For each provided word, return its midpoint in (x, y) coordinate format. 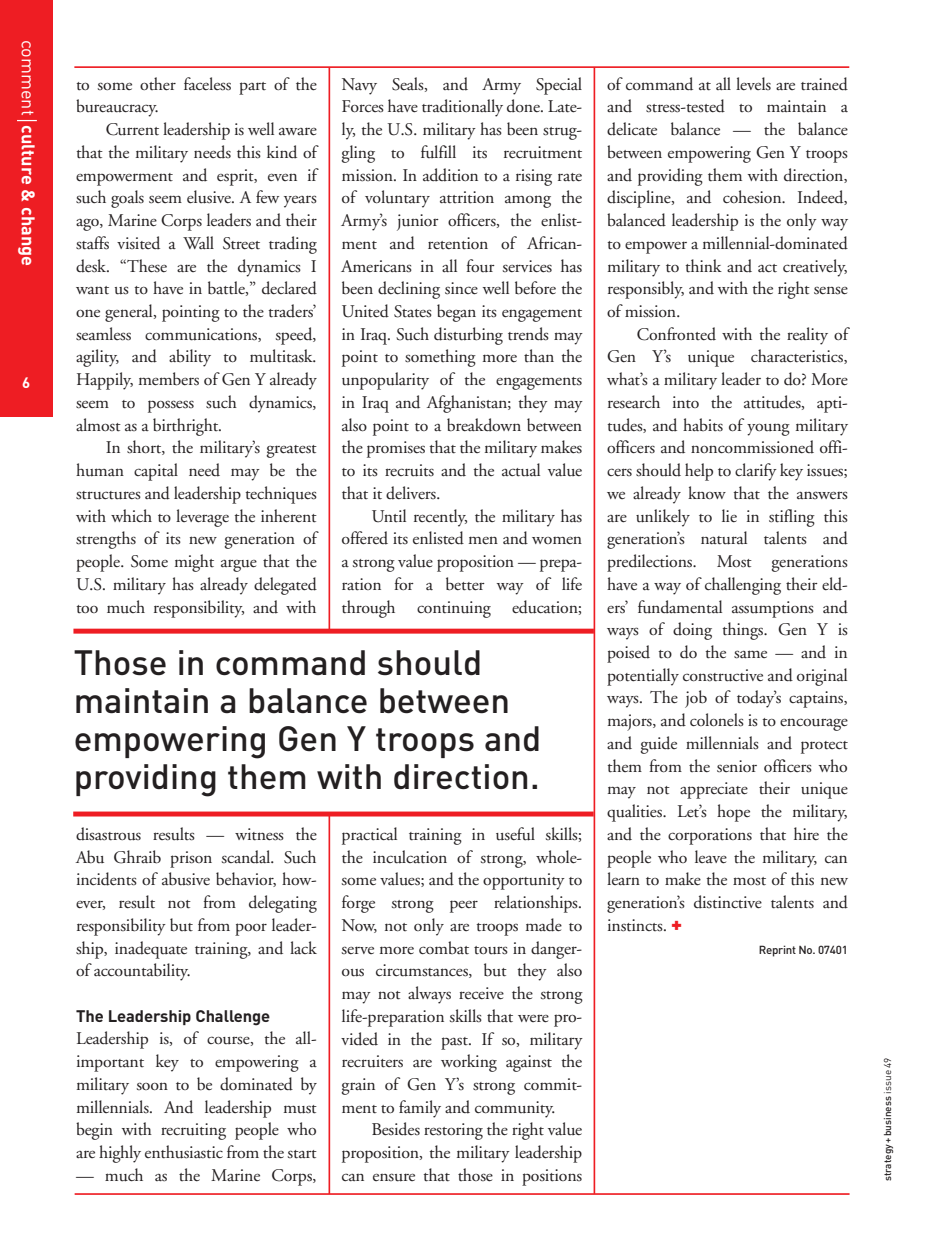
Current (132, 129)
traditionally (462, 108)
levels (753, 83)
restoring (453, 1131)
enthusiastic (184, 1152)
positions (552, 1177)
